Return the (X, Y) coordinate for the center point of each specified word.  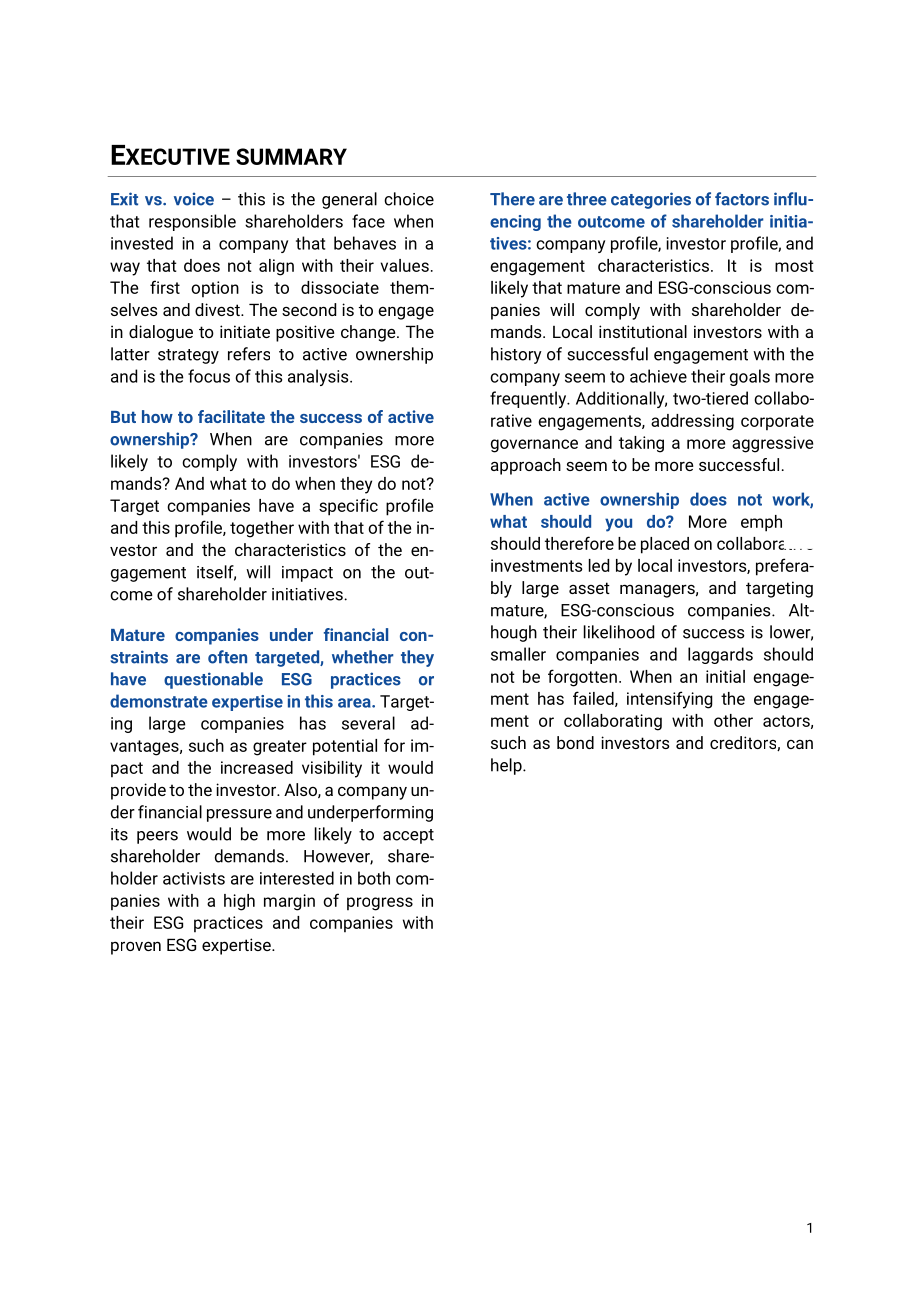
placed (665, 545)
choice (409, 199)
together (262, 529)
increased (257, 767)
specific (348, 507)
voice (194, 199)
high (239, 902)
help (507, 766)
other (733, 720)
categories (651, 200)
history (516, 355)
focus (209, 376)
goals (750, 377)
